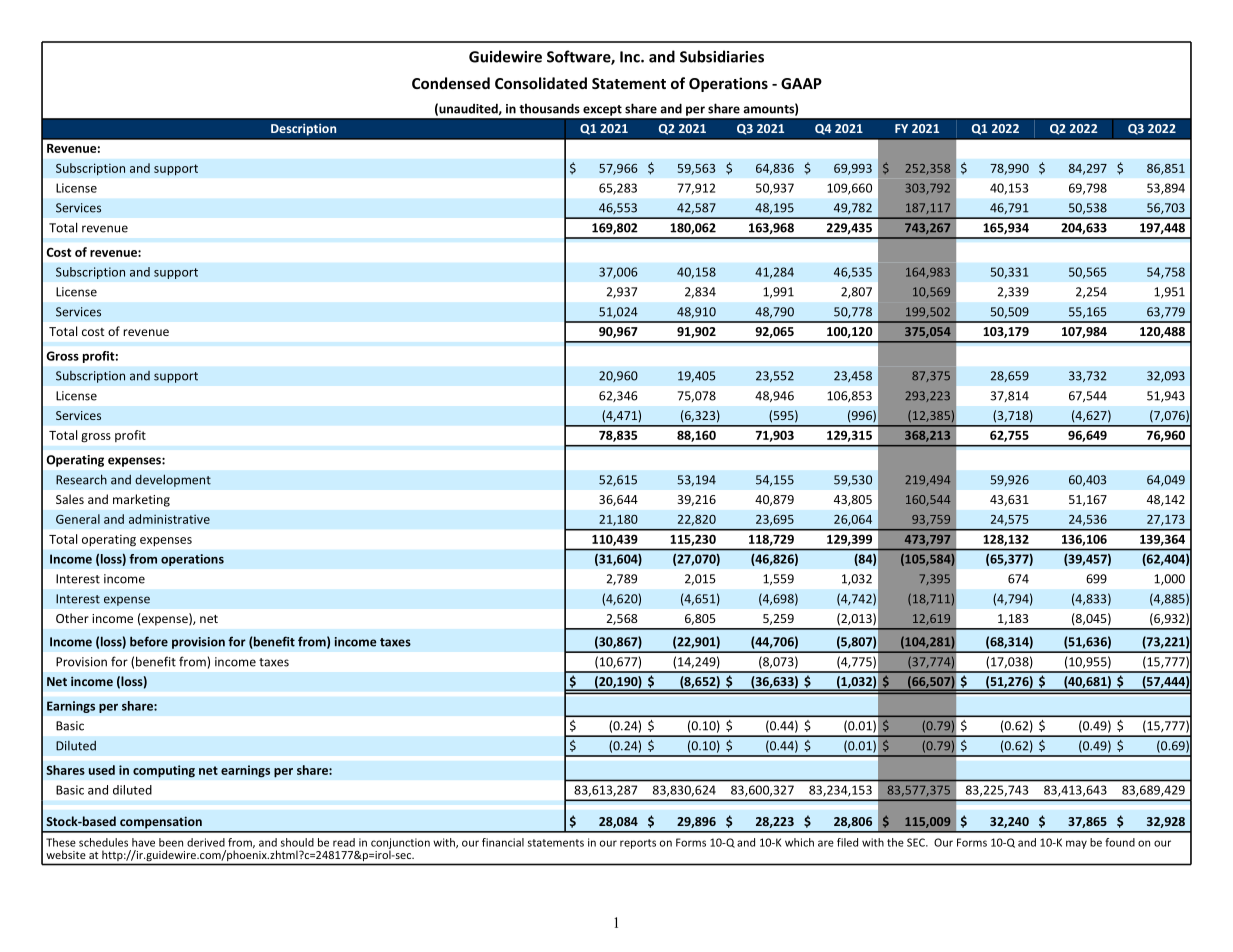 The width and height of the screenshot is (1233, 952). Describe the element at coordinates (549, 108) in the screenshot. I see `thousands` at that location.
